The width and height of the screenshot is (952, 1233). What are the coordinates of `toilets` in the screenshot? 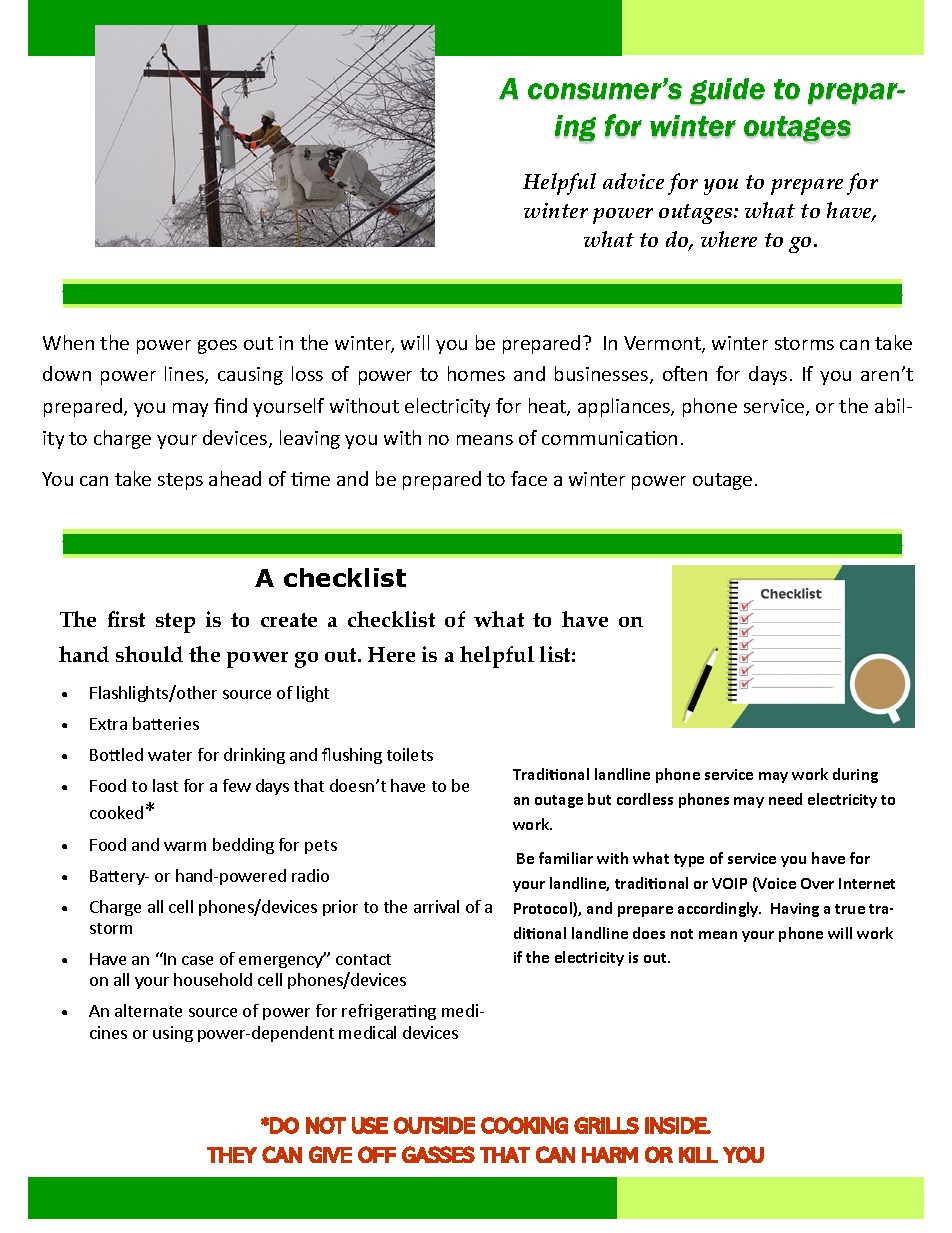 It's located at (410, 754).
